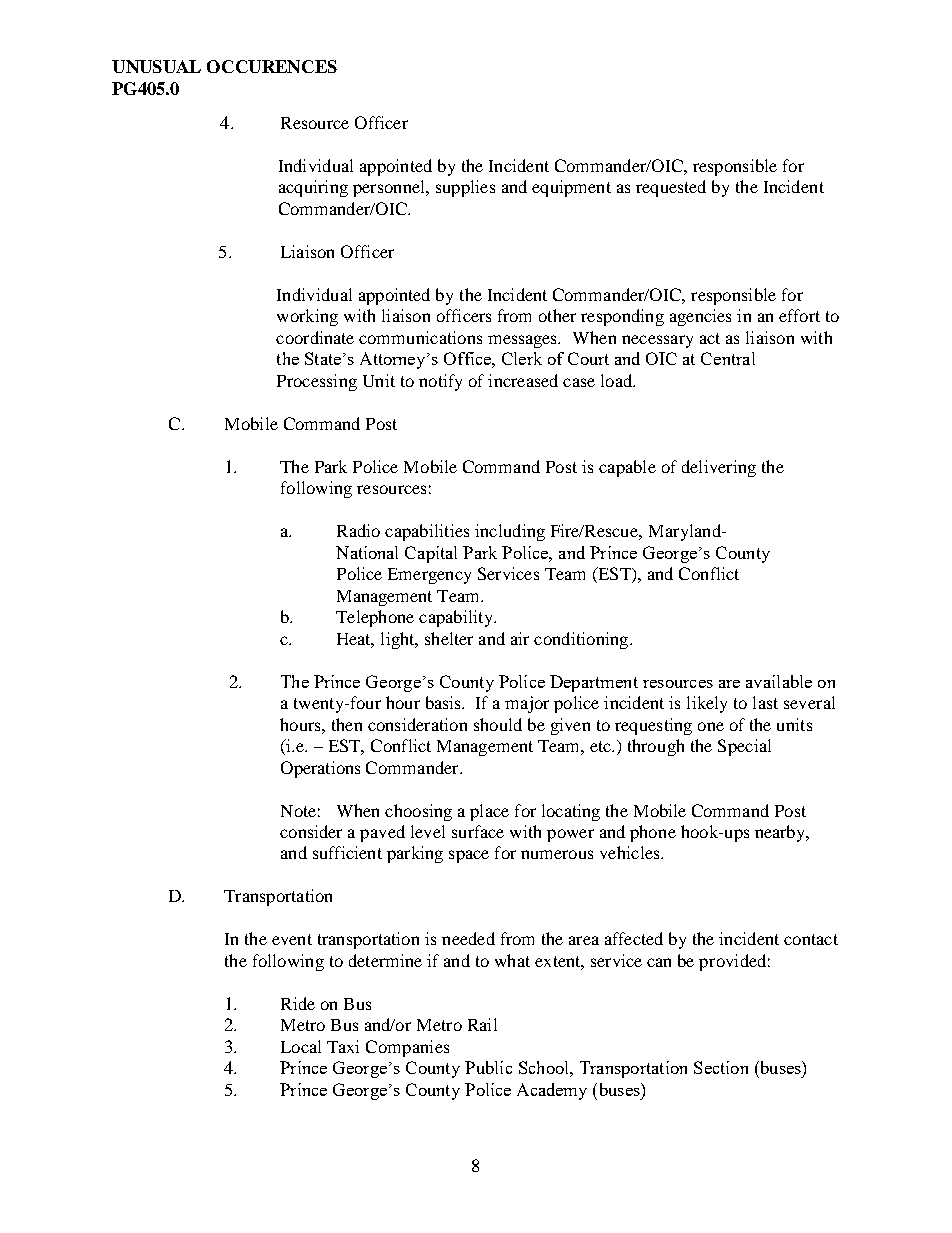 The height and width of the document is (1233, 952). Describe the element at coordinates (779, 681) in the document. I see `available` at that location.
